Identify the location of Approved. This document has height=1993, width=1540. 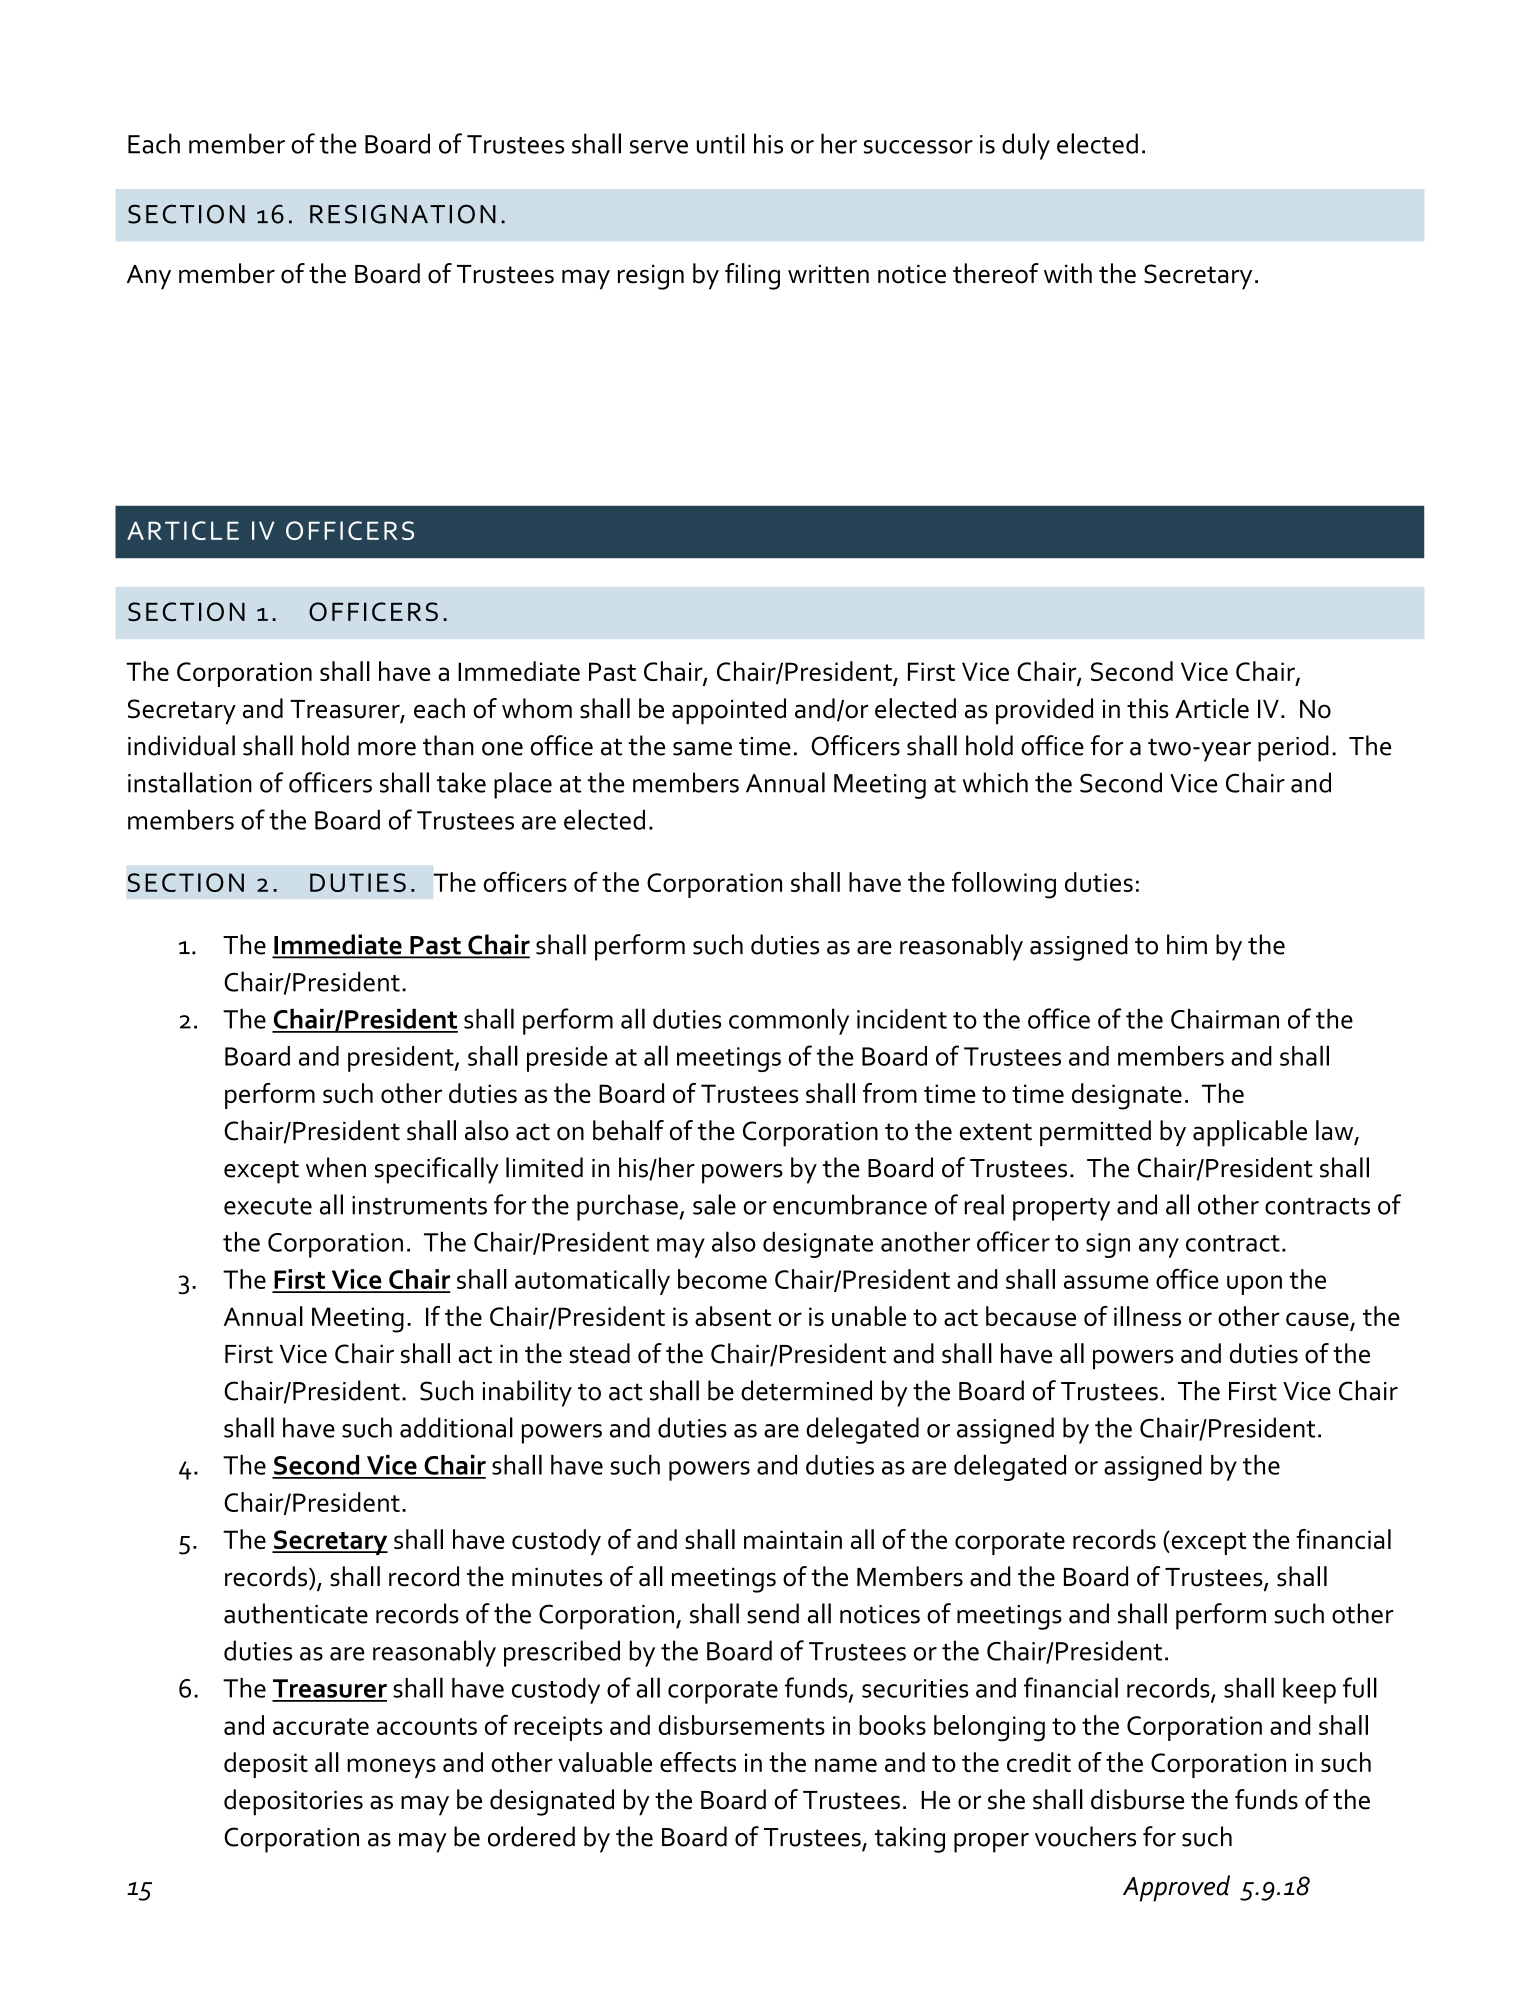
(1176, 1888).
